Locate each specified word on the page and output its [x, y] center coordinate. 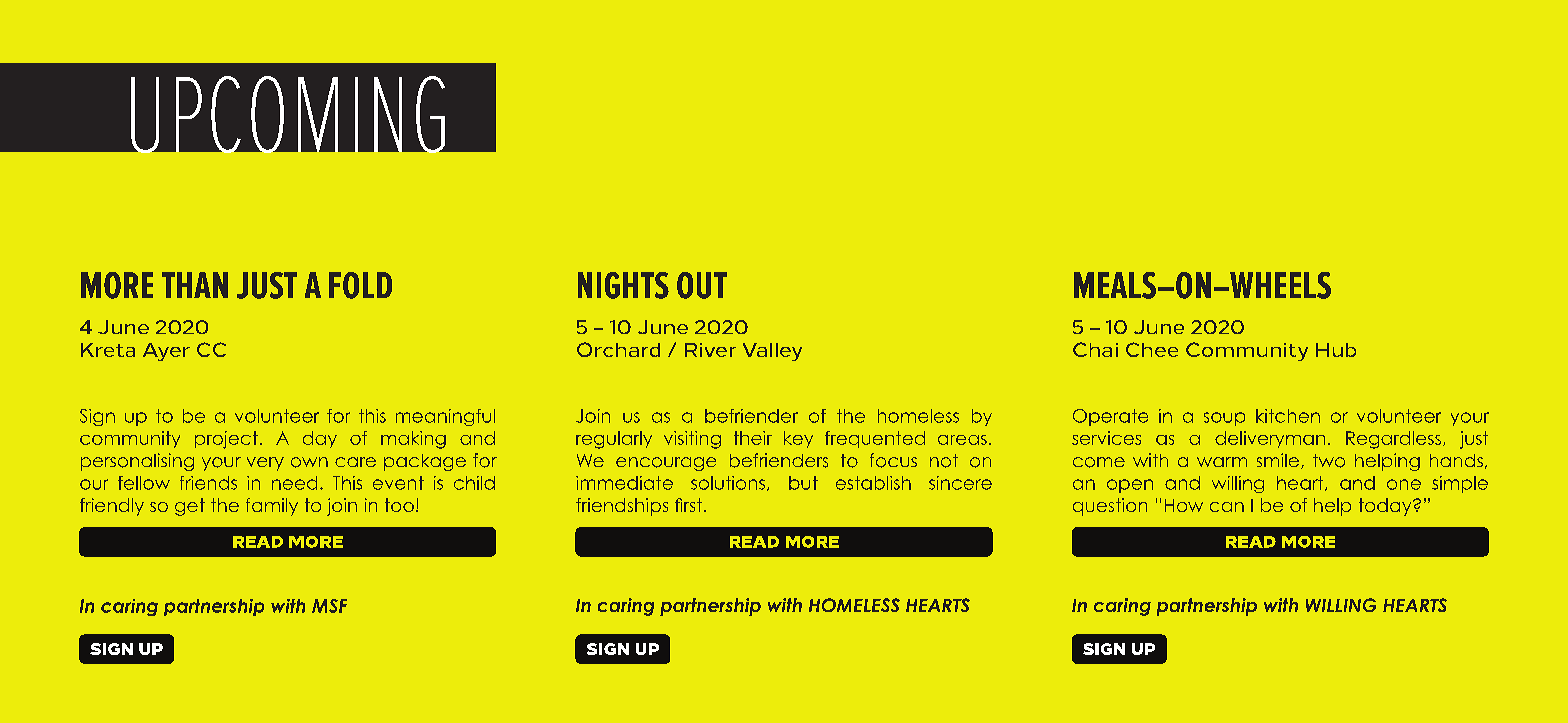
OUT [702, 285]
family [272, 507]
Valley [772, 352]
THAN [195, 285]
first [688, 505]
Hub [1336, 350]
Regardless [1393, 440]
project [226, 440]
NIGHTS [623, 285]
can [1227, 507]
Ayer [166, 352]
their [753, 438]
